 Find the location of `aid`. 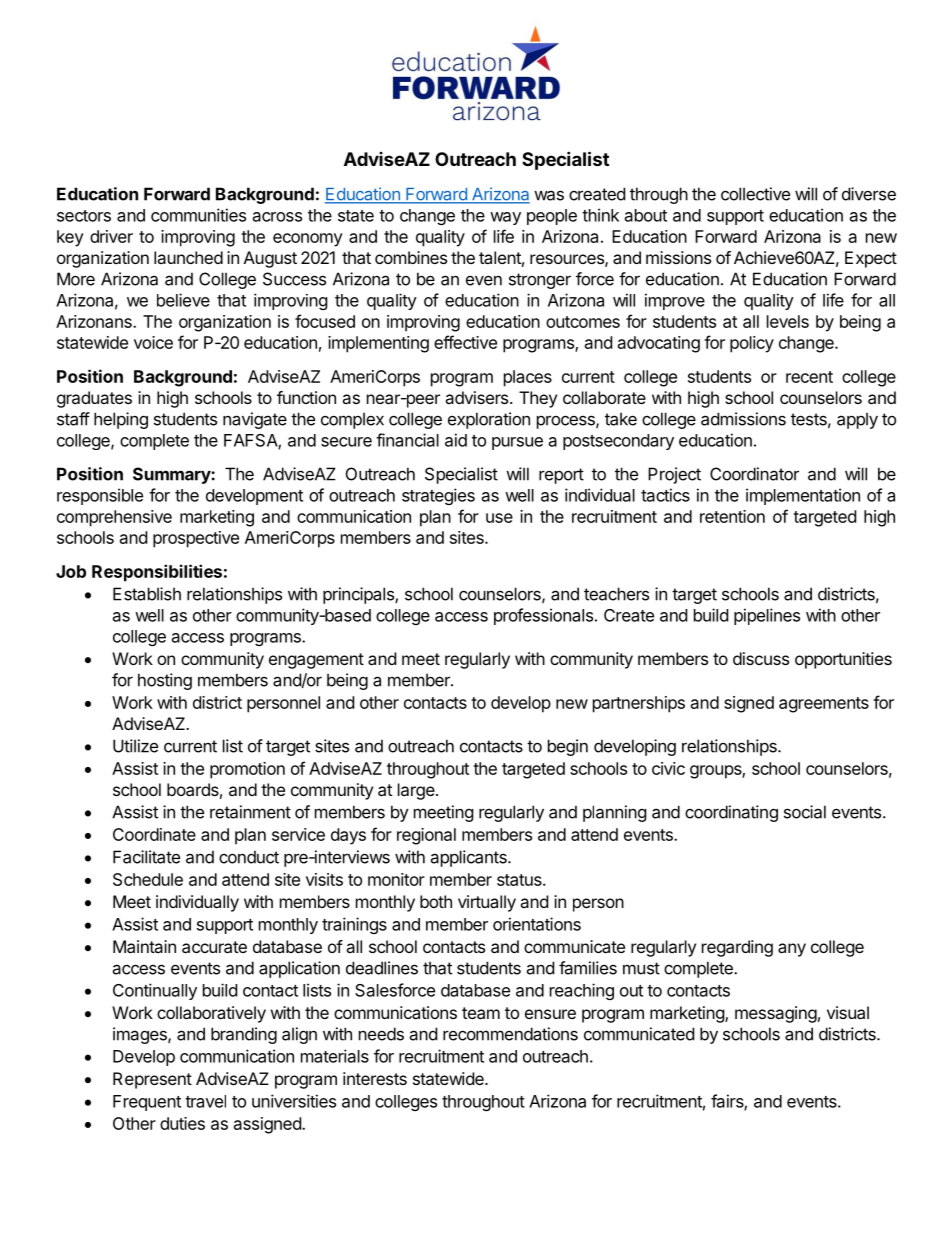

aid is located at coordinates (456, 440).
